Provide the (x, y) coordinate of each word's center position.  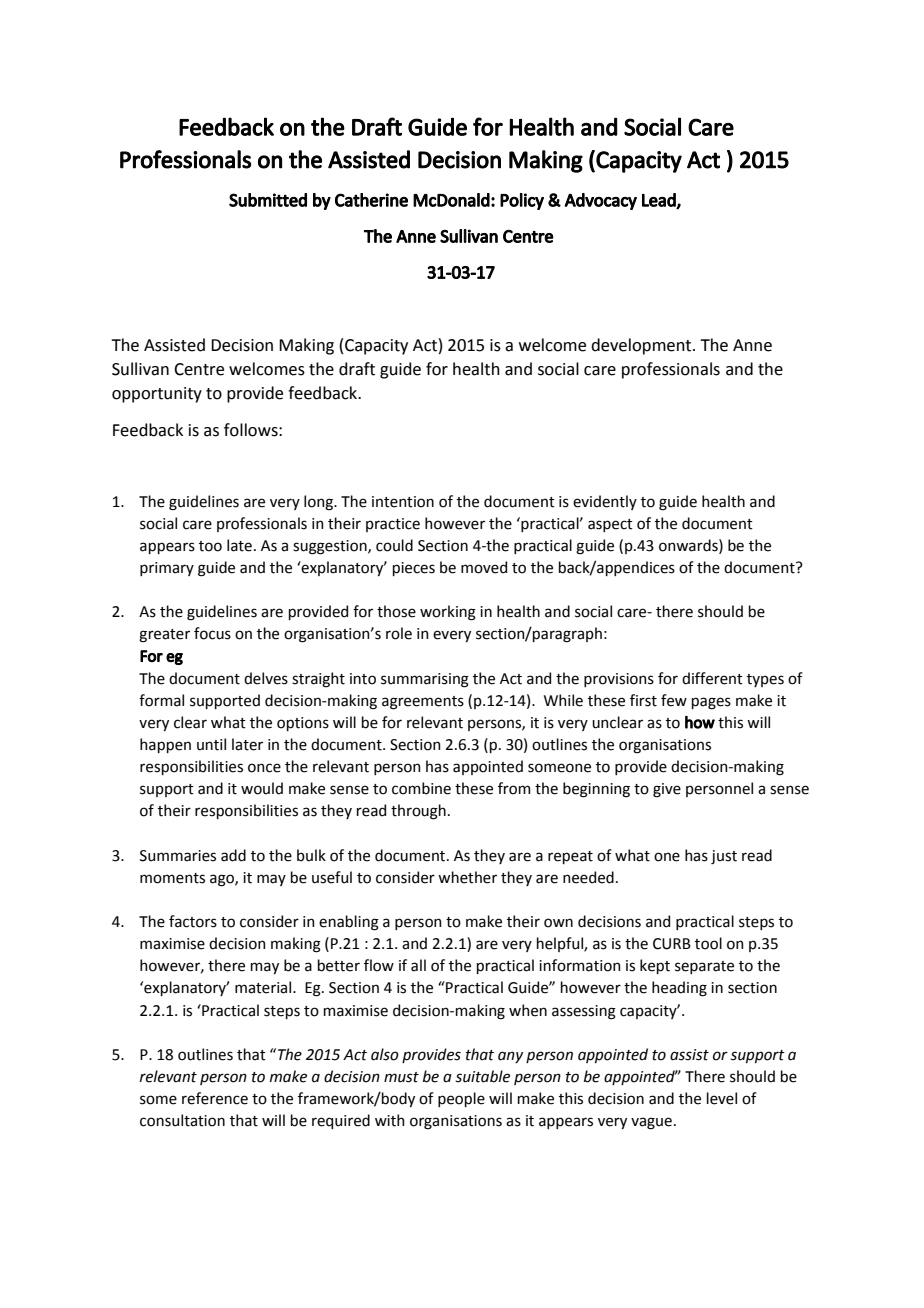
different (712, 678)
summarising (425, 680)
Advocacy (600, 201)
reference (215, 1098)
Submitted (268, 200)
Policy (522, 201)
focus (212, 633)
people (461, 1099)
